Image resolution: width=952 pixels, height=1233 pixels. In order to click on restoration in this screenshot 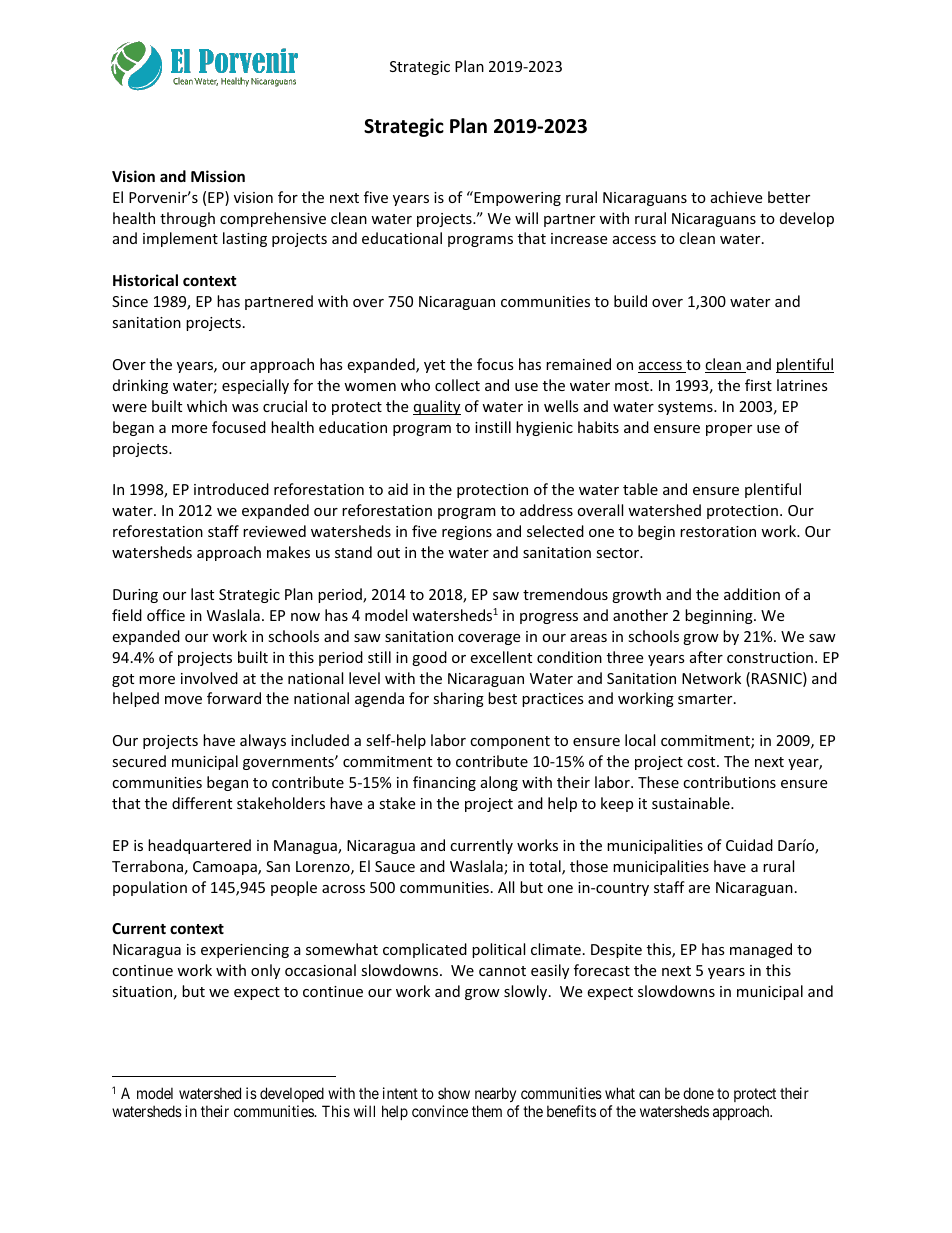, I will do `click(718, 531)`.
